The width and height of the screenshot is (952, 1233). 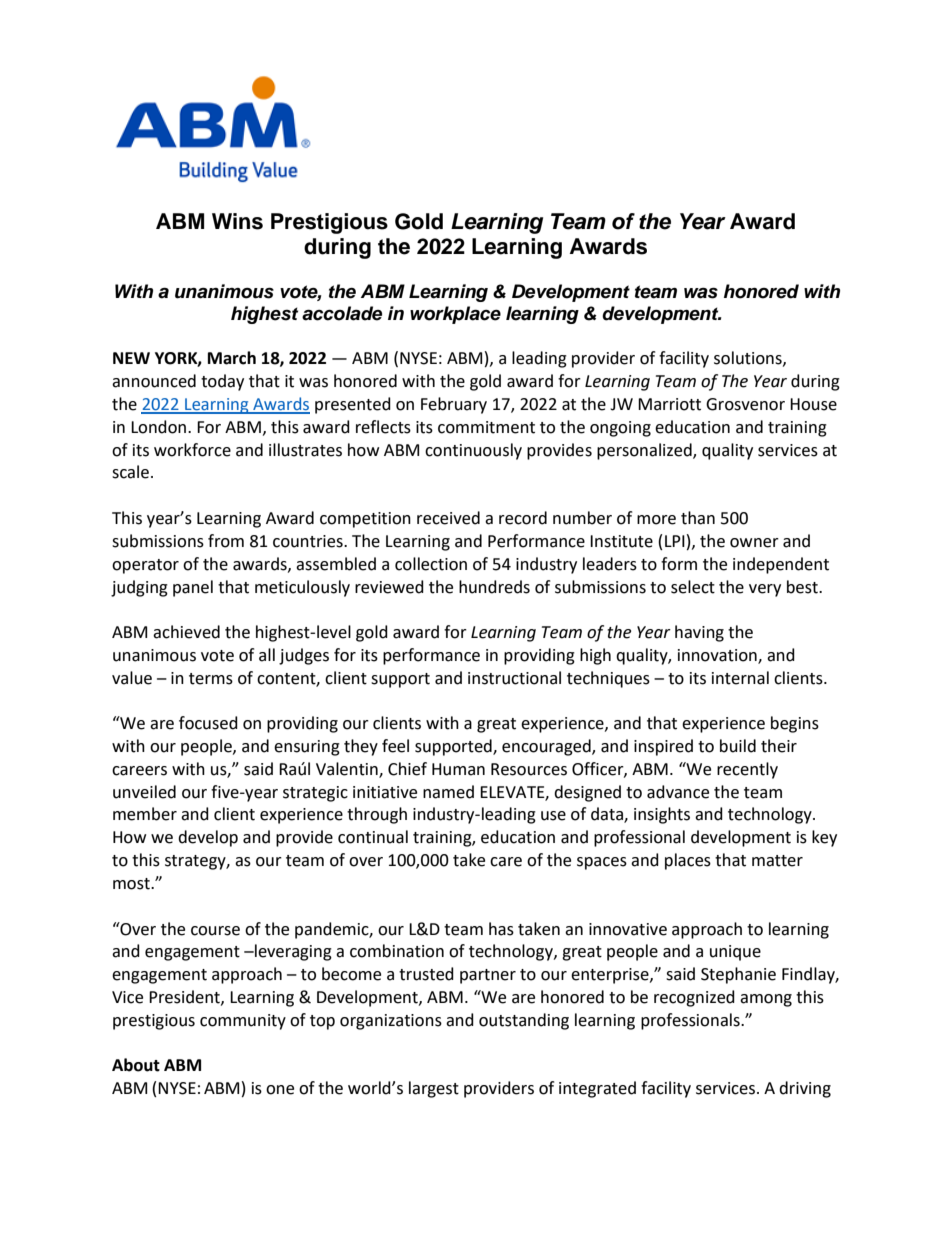 I want to click on matter, so click(x=777, y=861).
